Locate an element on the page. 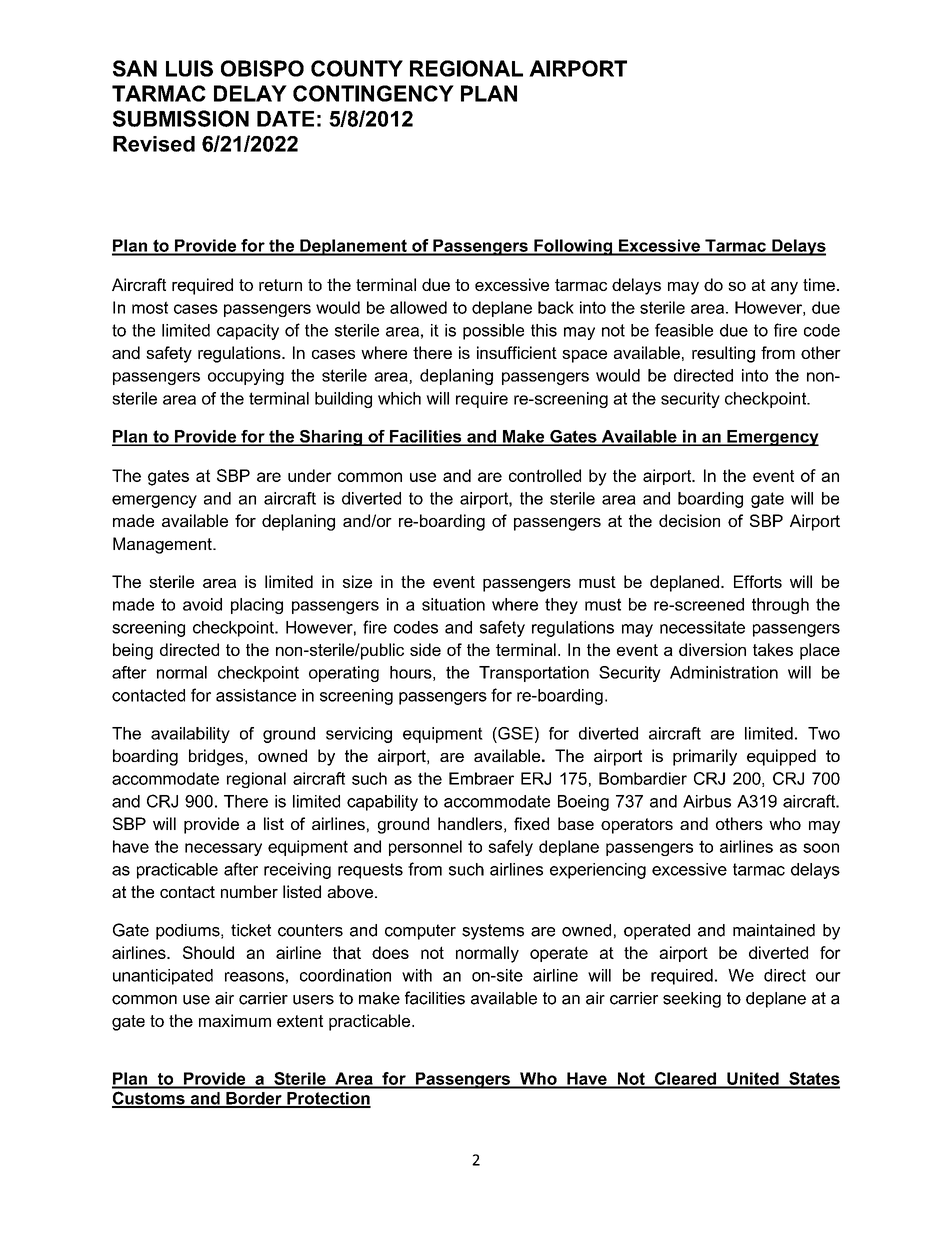 This page has width=952, height=1233. under is located at coordinates (310, 475).
